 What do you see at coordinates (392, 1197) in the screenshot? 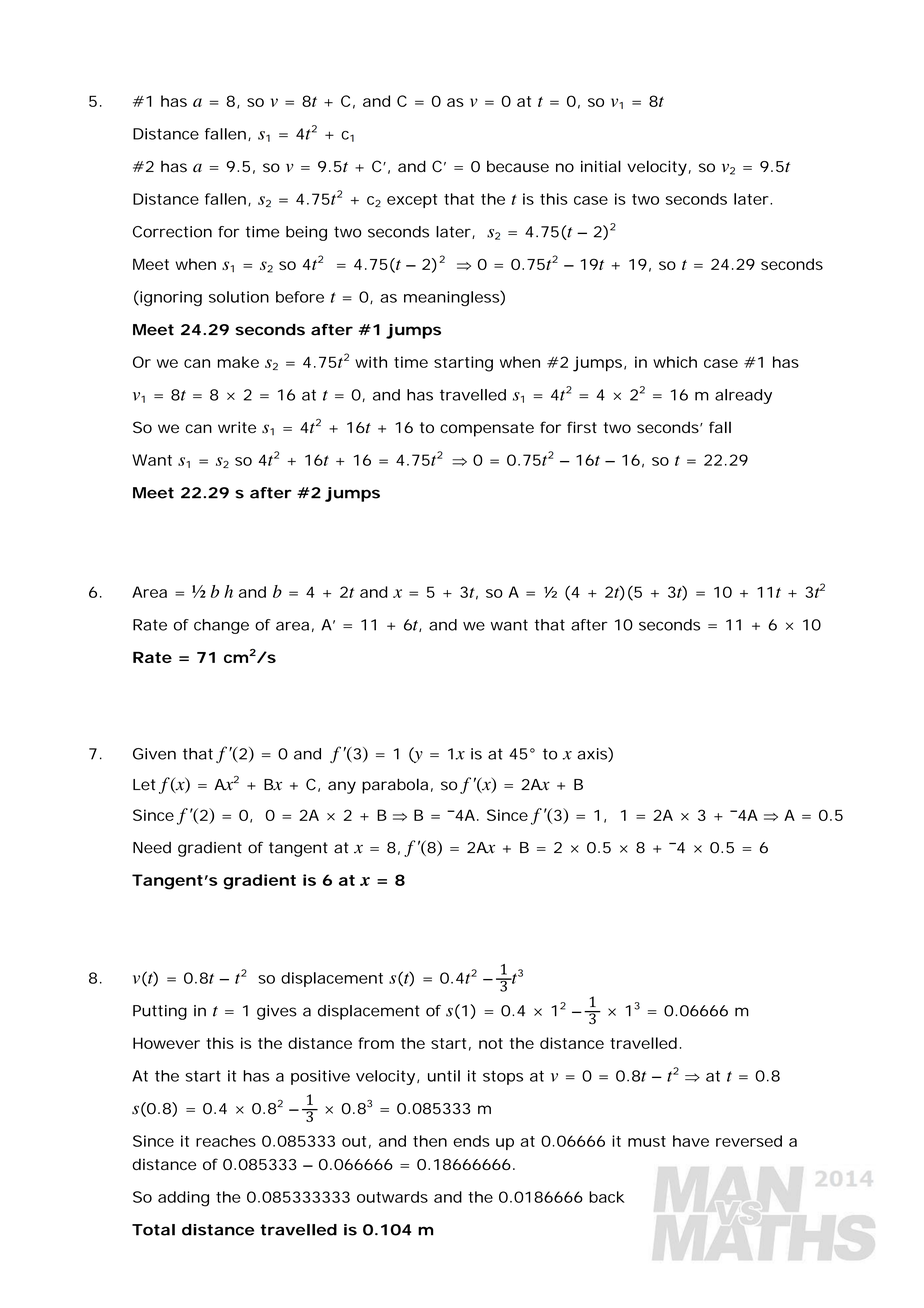
I see `outwards` at bounding box center [392, 1197].
